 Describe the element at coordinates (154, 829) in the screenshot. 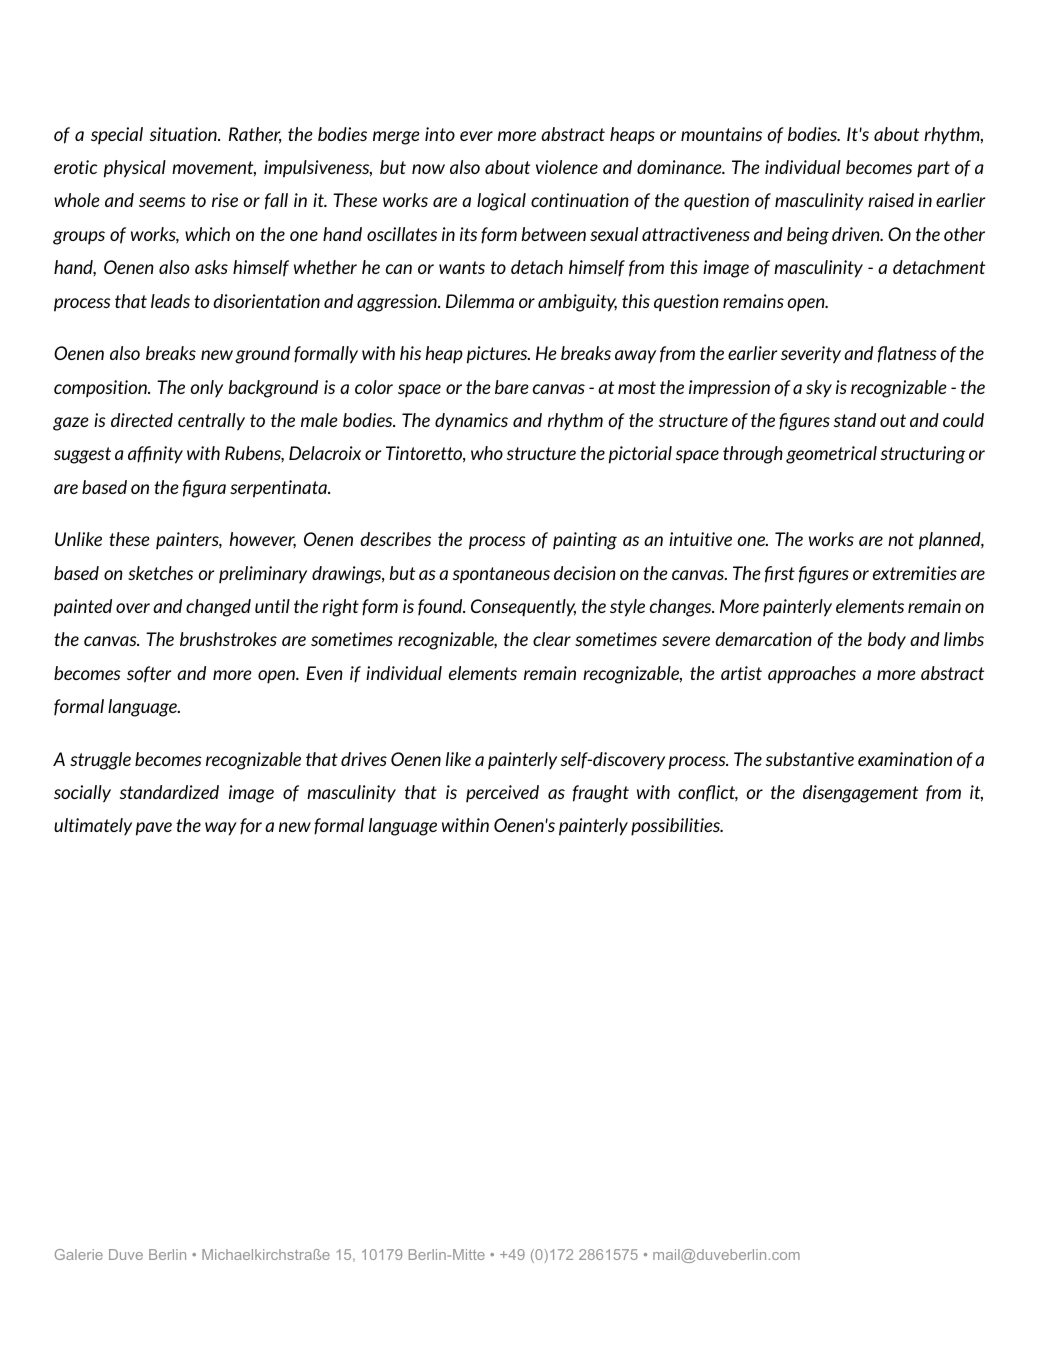

I see `pave` at that location.
